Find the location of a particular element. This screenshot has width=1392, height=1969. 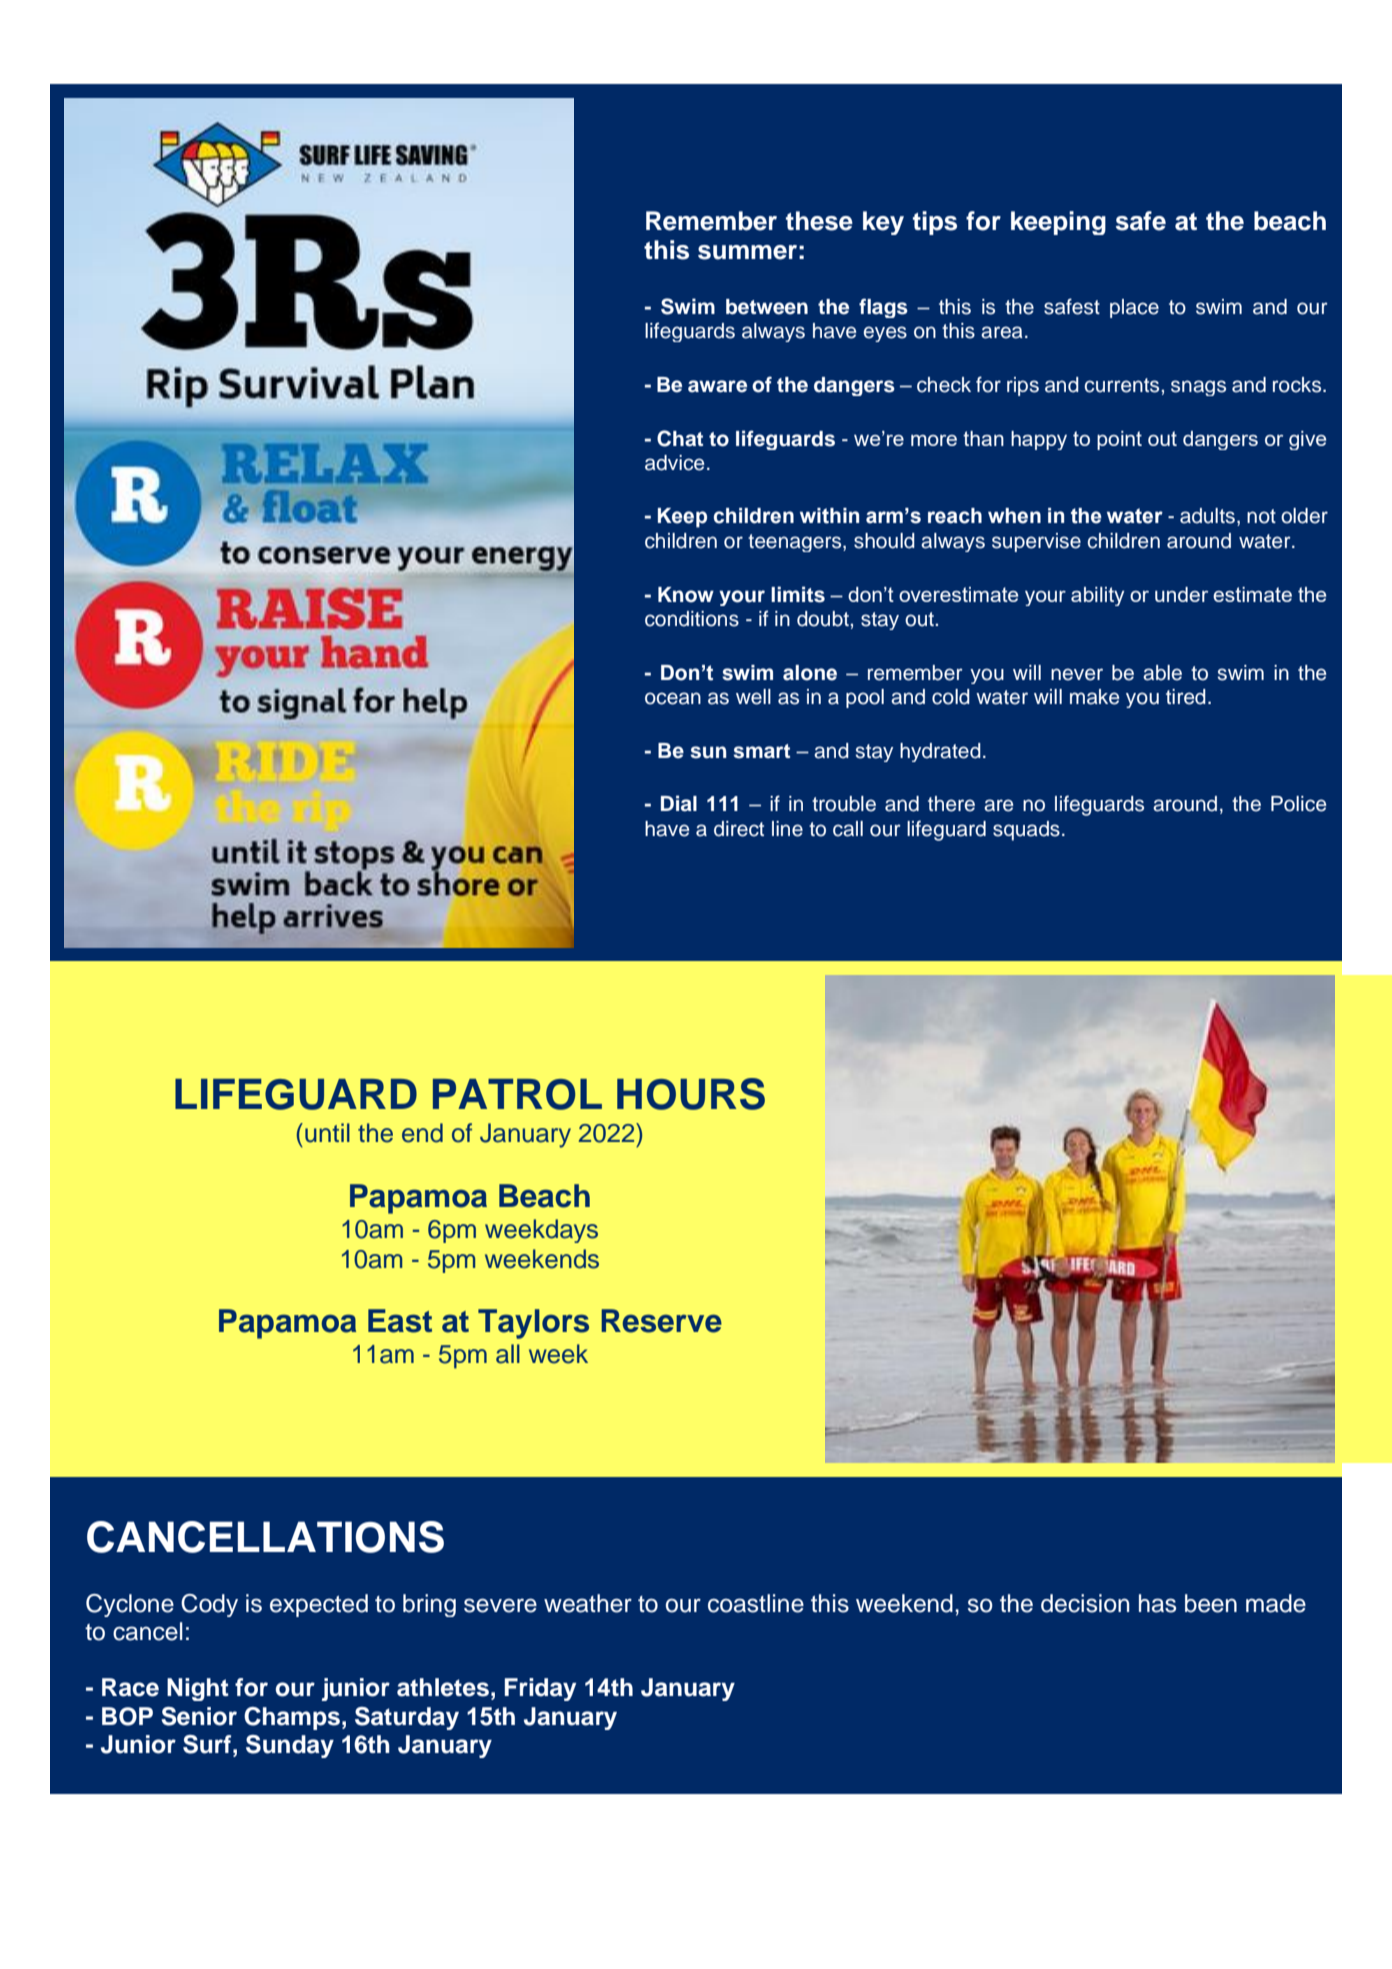

squads is located at coordinates (1026, 831).
